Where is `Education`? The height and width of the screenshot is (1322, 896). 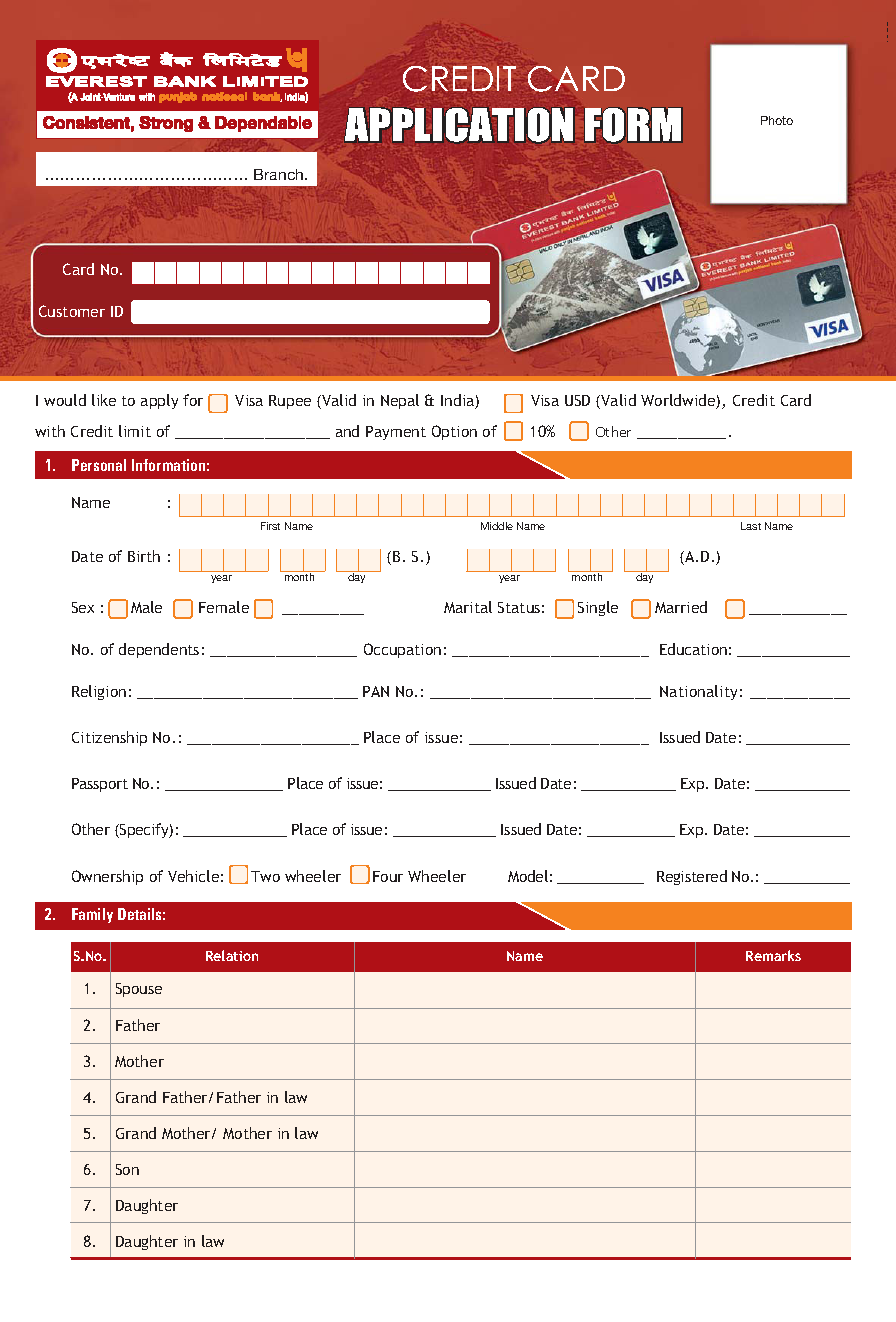
Education is located at coordinates (693, 649).
